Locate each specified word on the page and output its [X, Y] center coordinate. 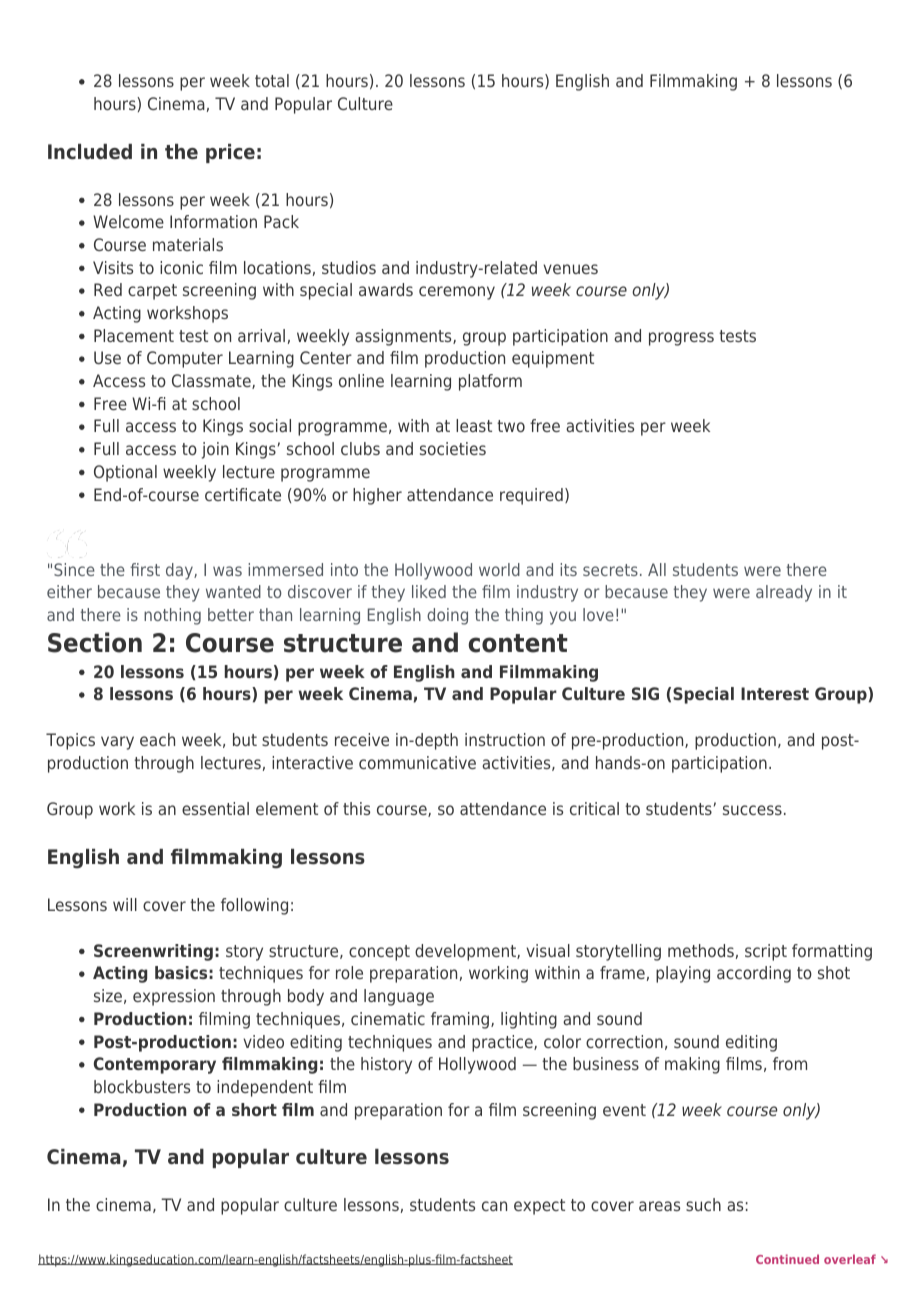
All [657, 569]
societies [453, 448]
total [272, 80]
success [752, 810]
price [230, 153]
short [254, 1109]
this [356, 808]
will [125, 904]
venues [570, 269]
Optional [125, 473]
